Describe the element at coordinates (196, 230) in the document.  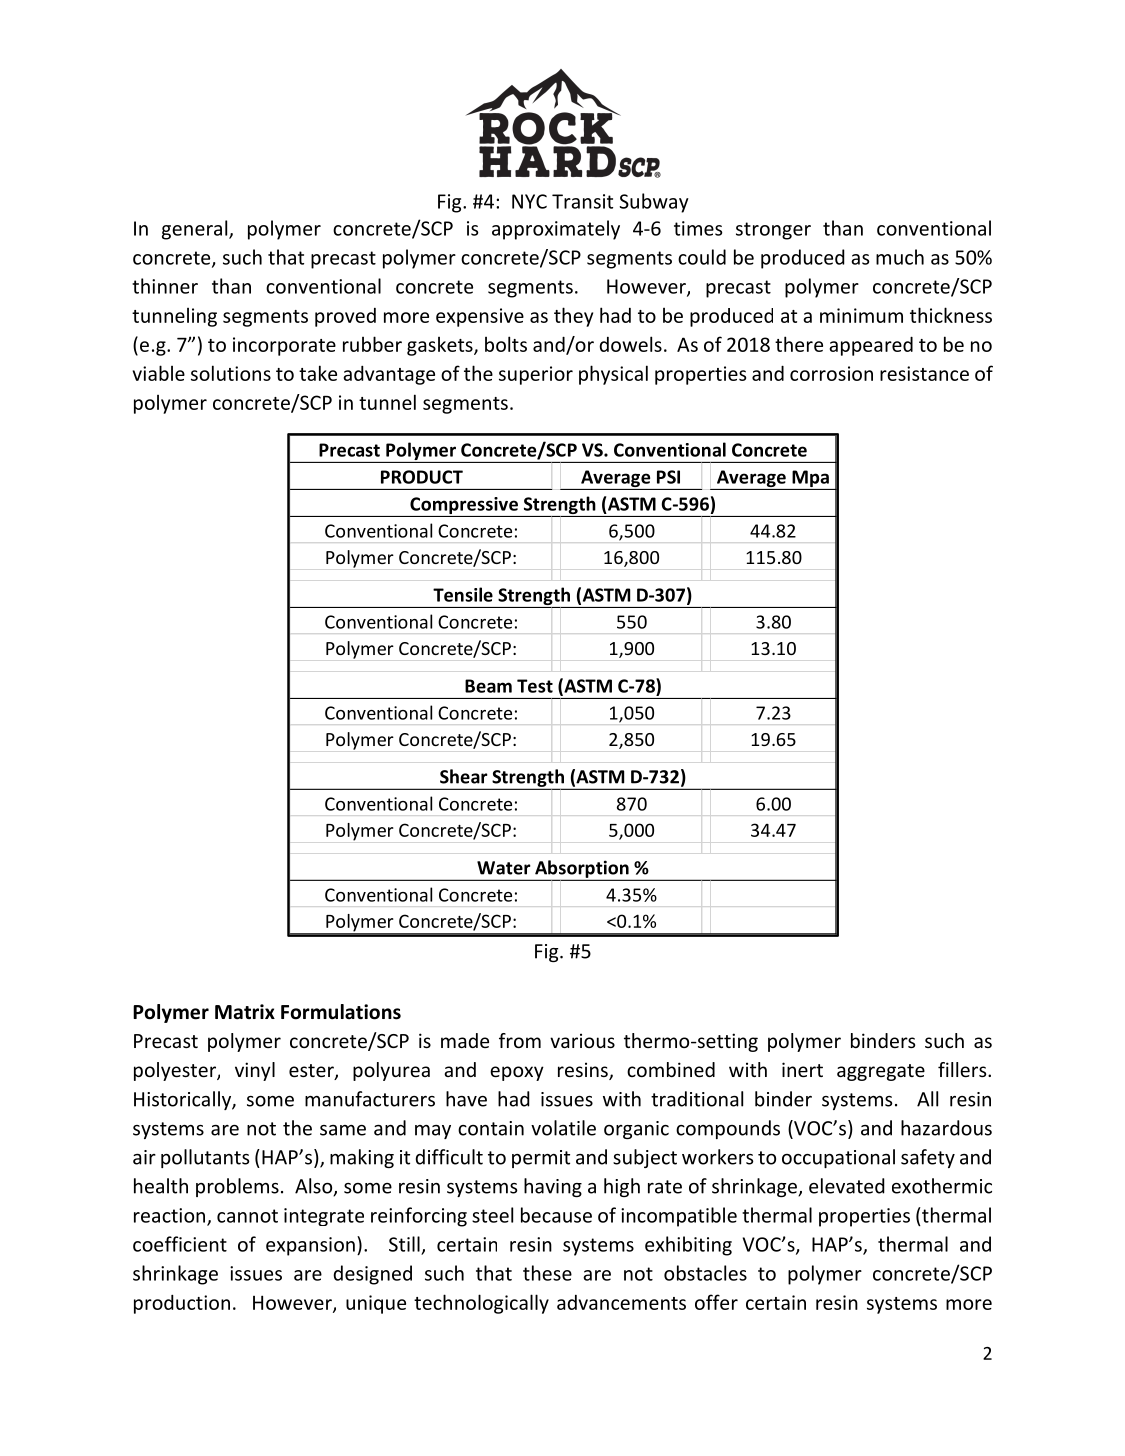
I see `general` at that location.
